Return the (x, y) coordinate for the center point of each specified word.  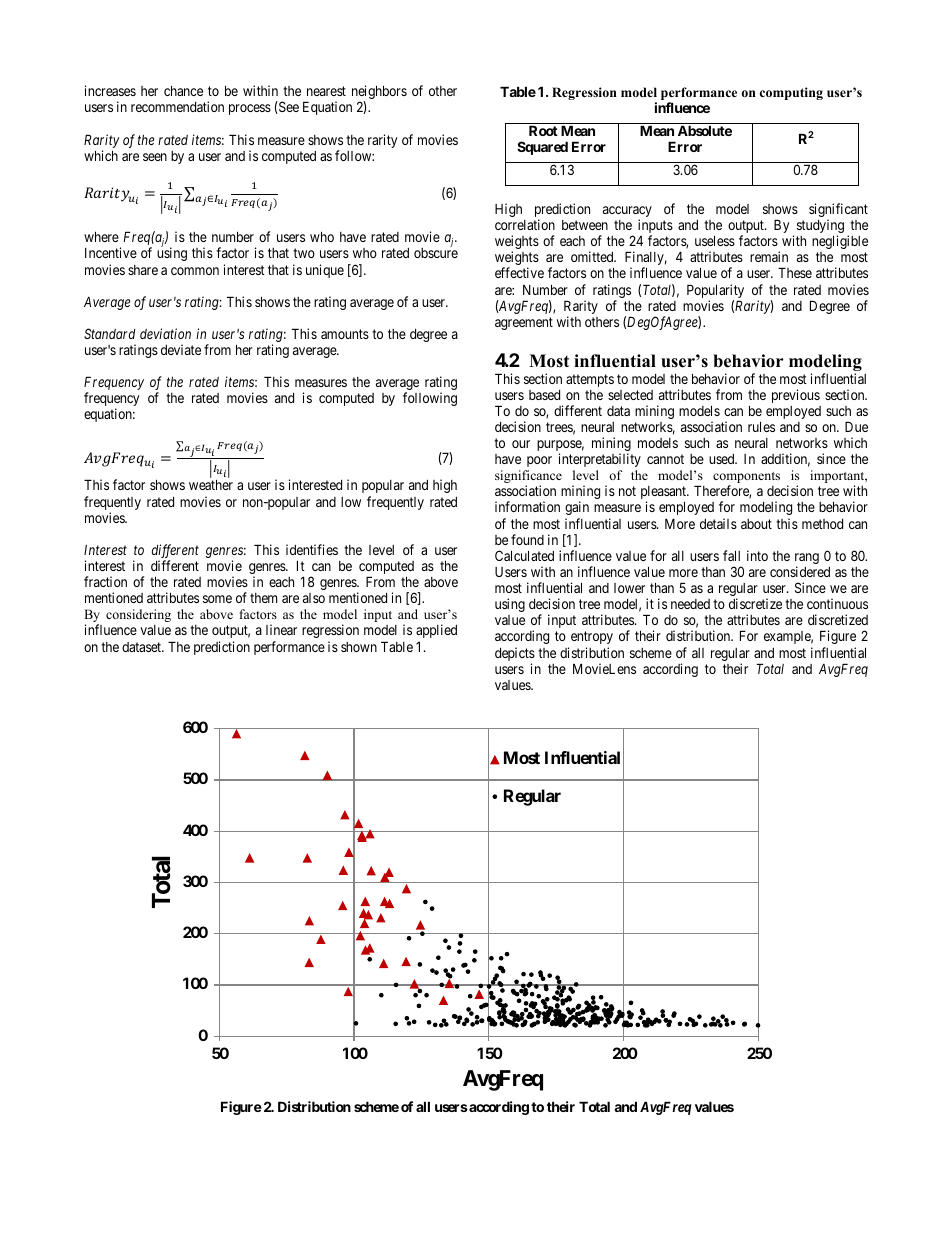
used (723, 459)
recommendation (177, 106)
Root (543, 130)
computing (791, 93)
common (195, 271)
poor (539, 461)
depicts (515, 655)
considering (138, 615)
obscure (436, 253)
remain (769, 256)
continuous (837, 603)
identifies (312, 549)
